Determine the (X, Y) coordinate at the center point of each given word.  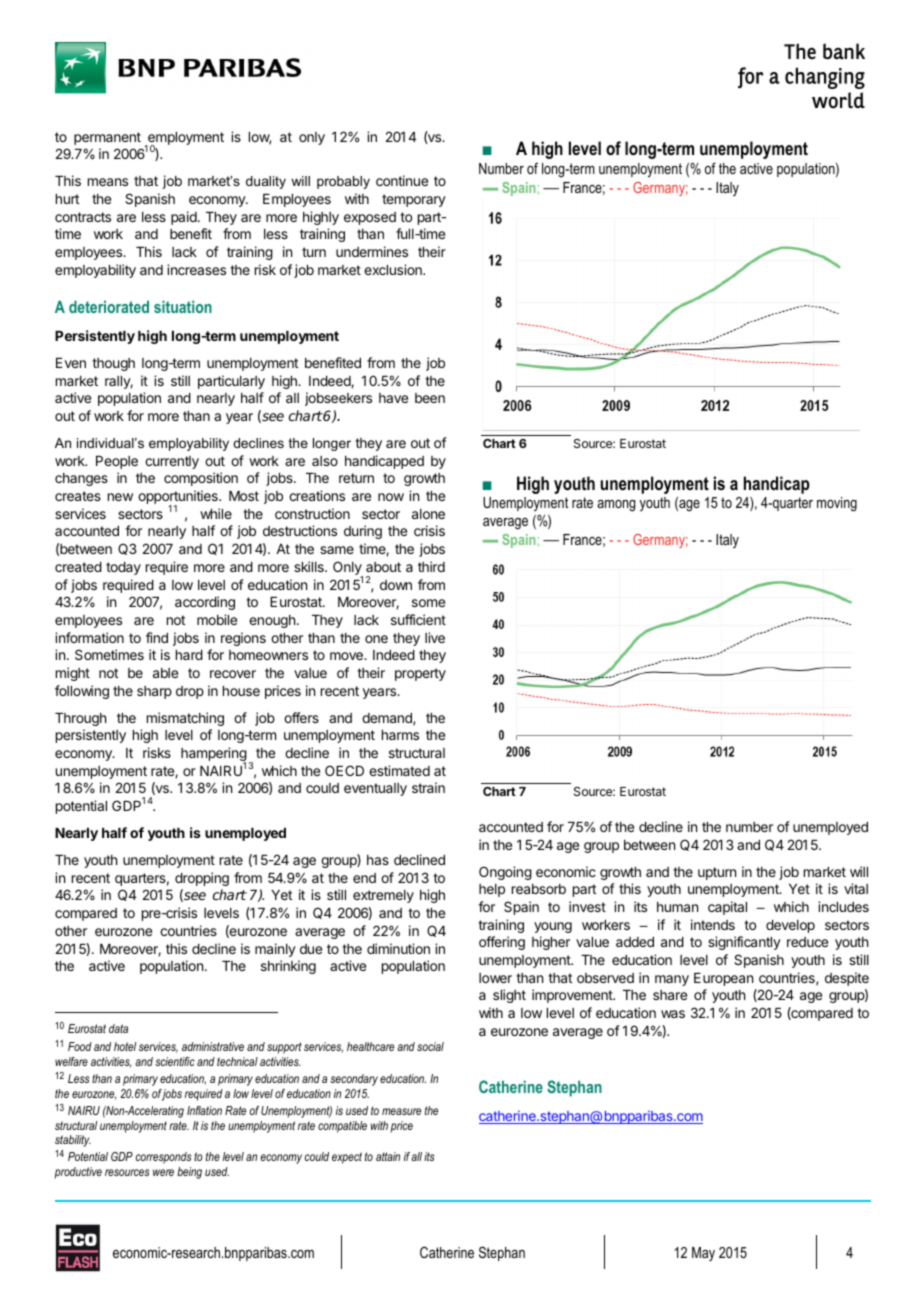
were (163, 1172)
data (118, 1028)
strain (428, 787)
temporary (414, 200)
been (430, 398)
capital (727, 908)
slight (509, 996)
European (723, 979)
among (616, 506)
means (108, 182)
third (431, 566)
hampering (214, 755)
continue (402, 180)
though (113, 364)
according (205, 603)
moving (837, 504)
